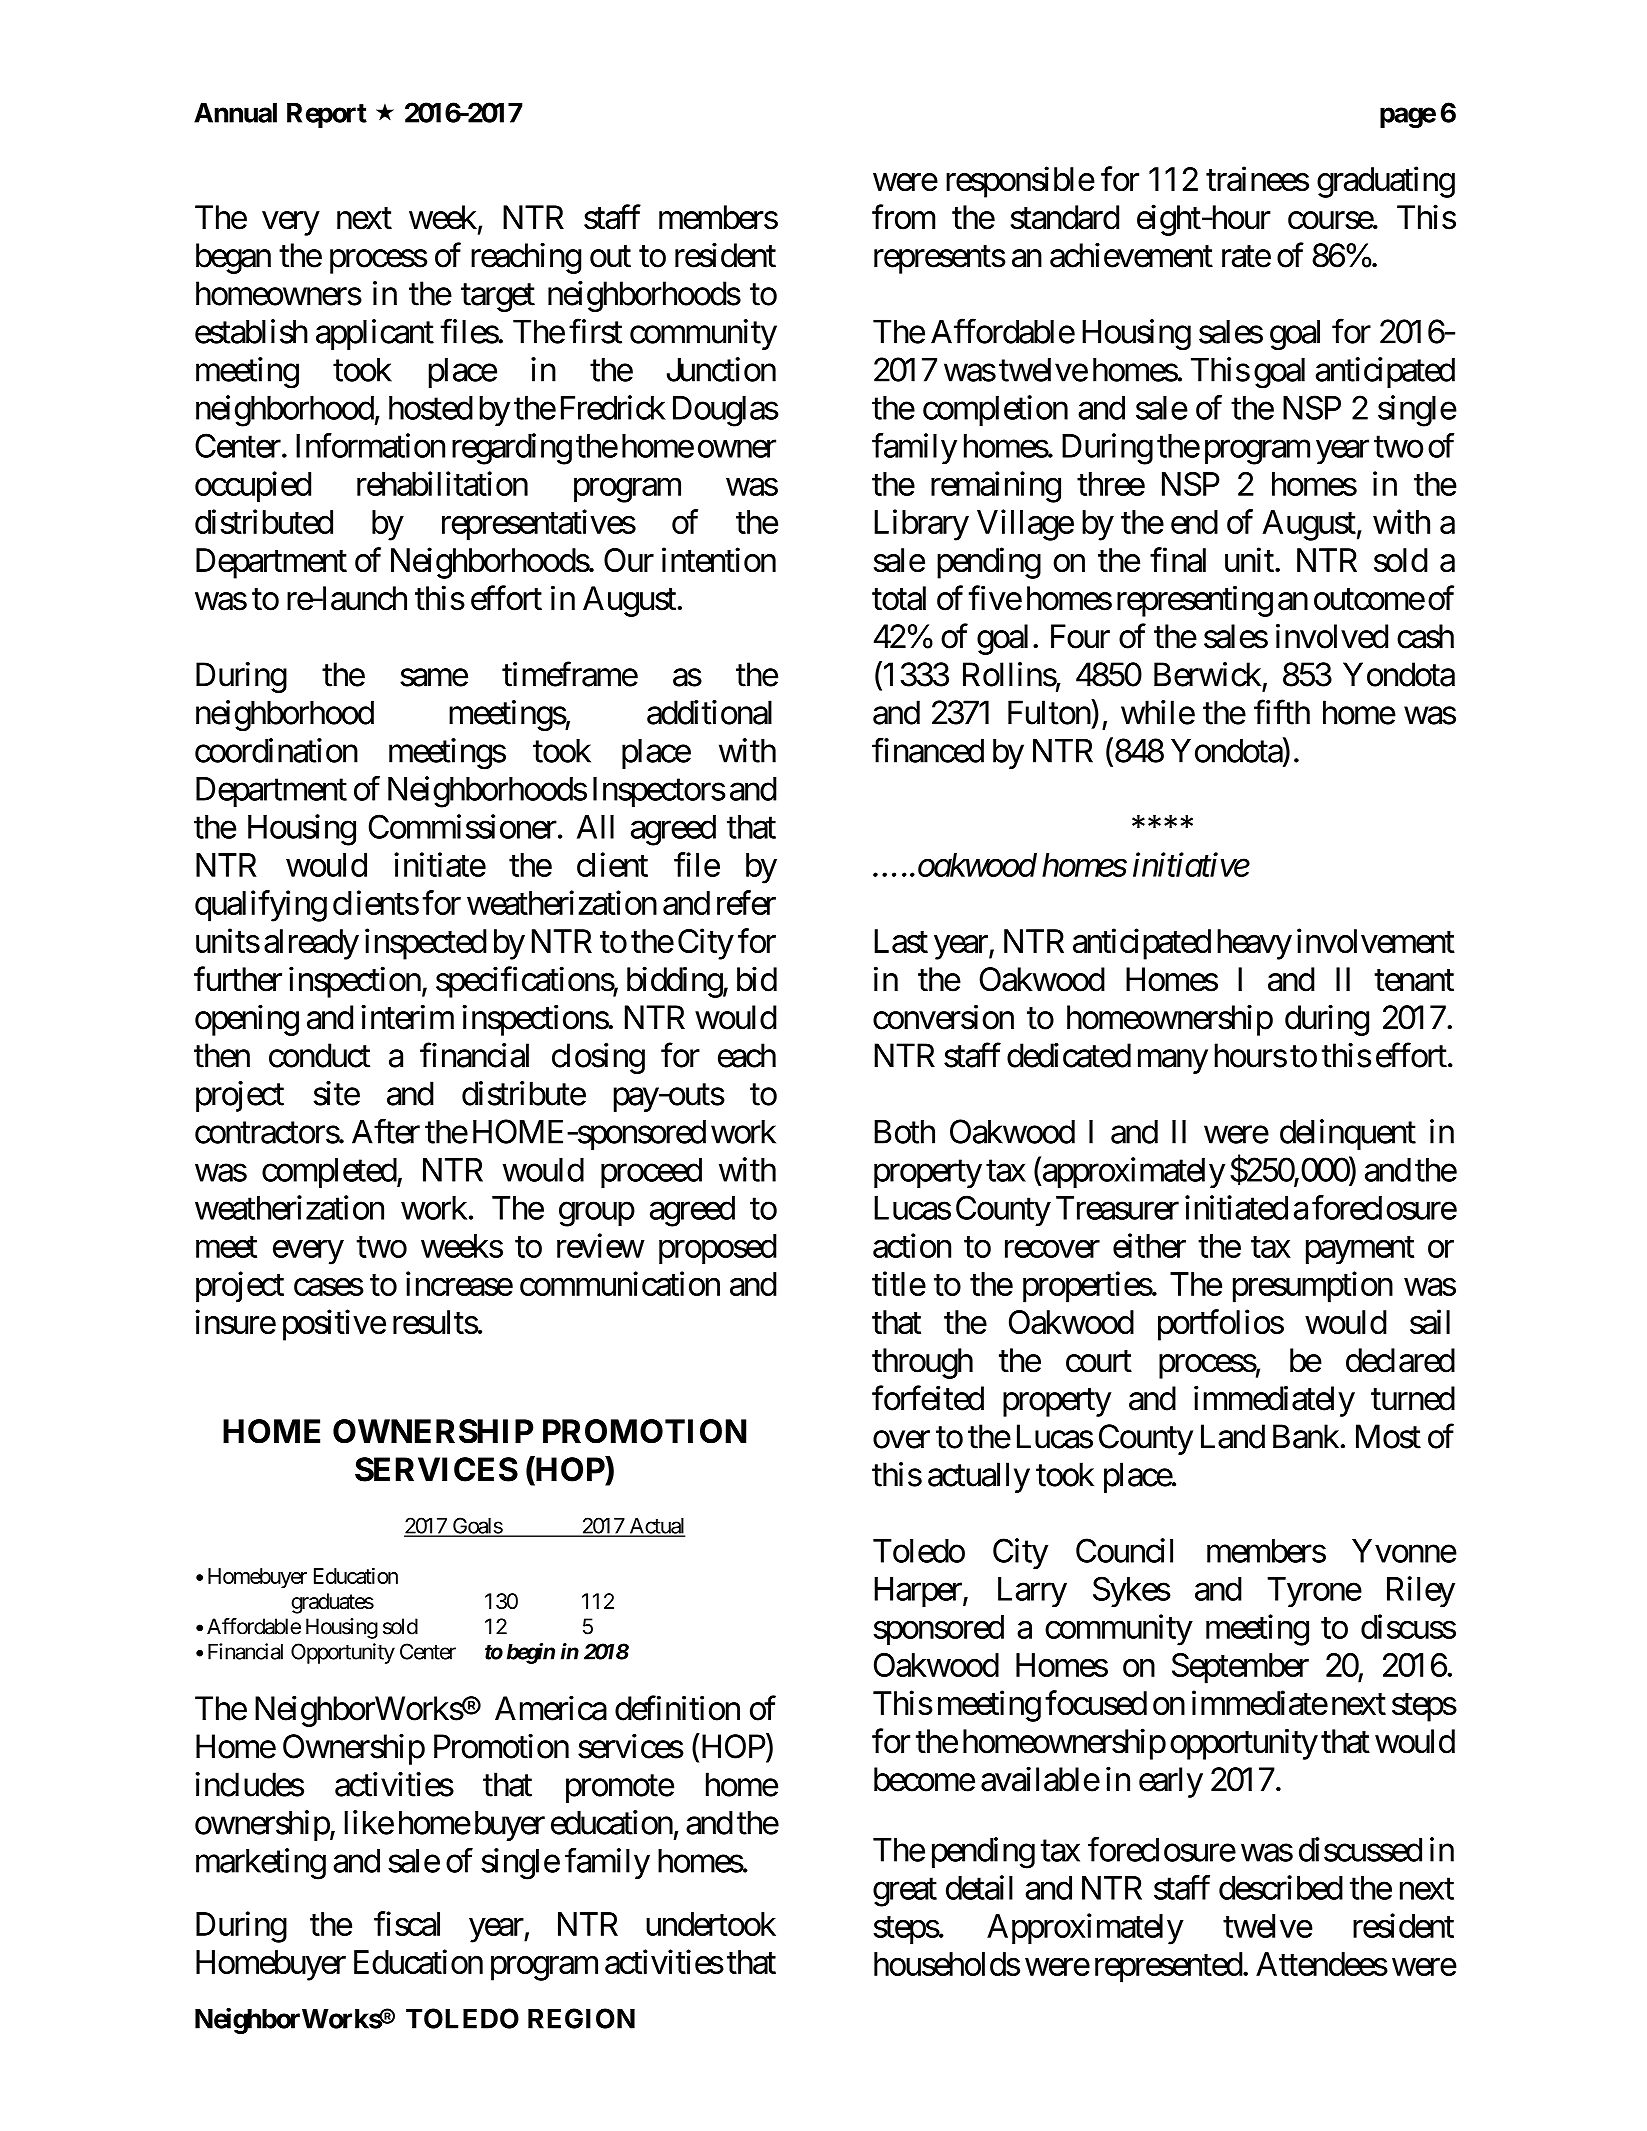 This image has width=1647, height=2131. Describe the element at coordinates (905, 1892) in the image. I see `great` at that location.
